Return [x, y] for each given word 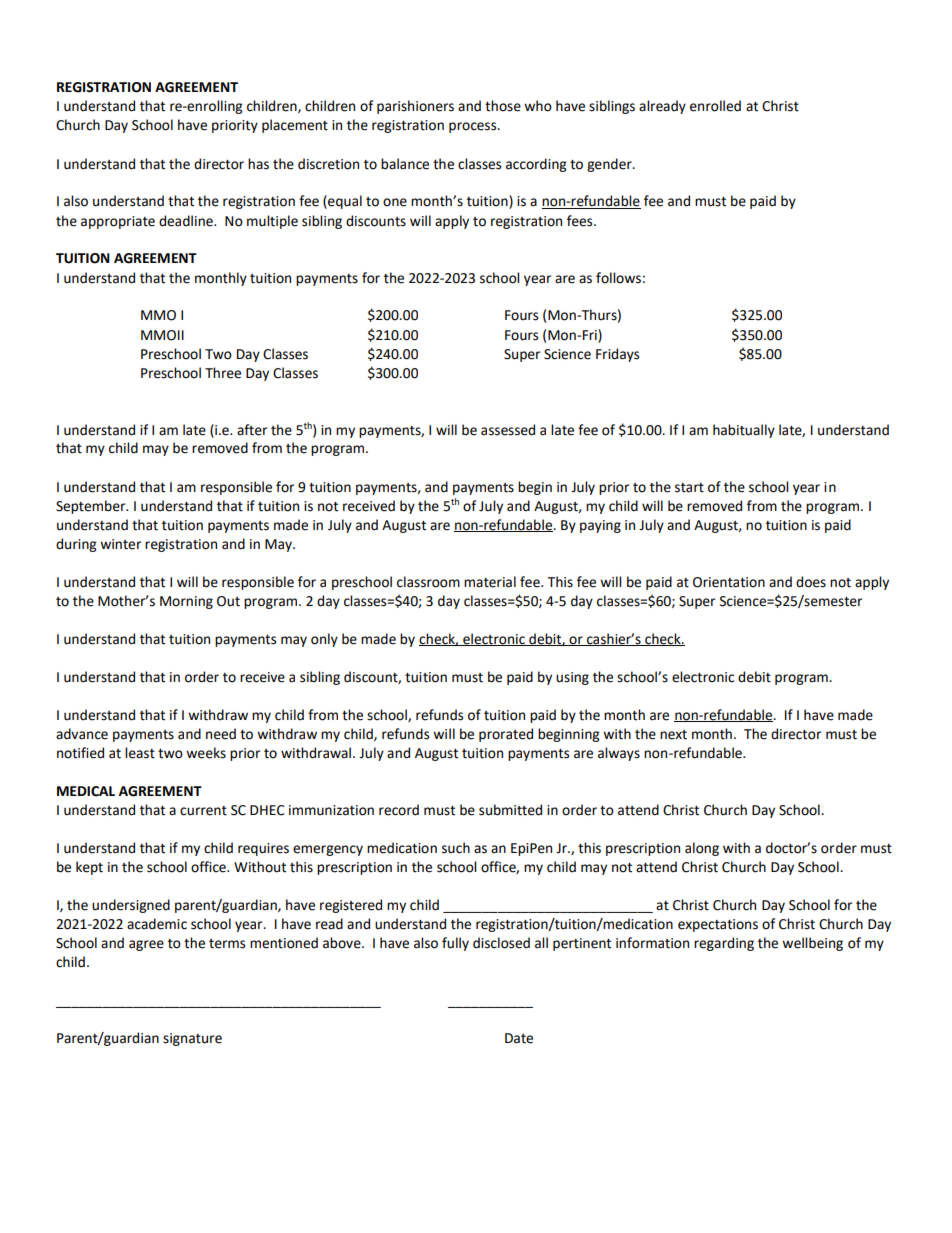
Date [519, 1038]
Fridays [617, 355]
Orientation [729, 582]
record [399, 810]
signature [192, 1039]
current [203, 811]
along [702, 849]
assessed [508, 430]
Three [223, 373]
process [474, 127]
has [258, 164]
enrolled [715, 106]
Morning [186, 602]
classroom [428, 582]
